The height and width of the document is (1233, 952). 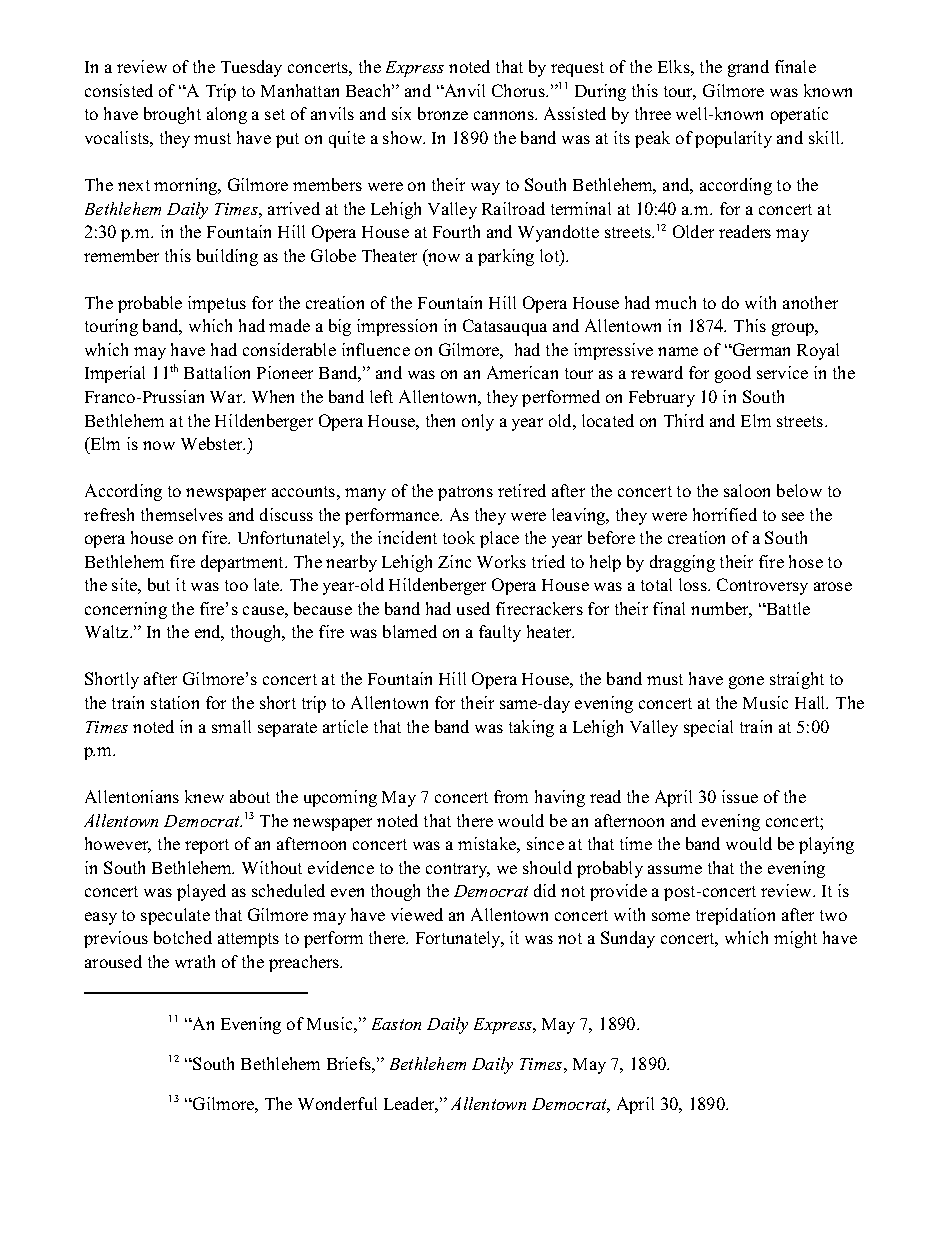 I want to click on Third, so click(x=684, y=420).
